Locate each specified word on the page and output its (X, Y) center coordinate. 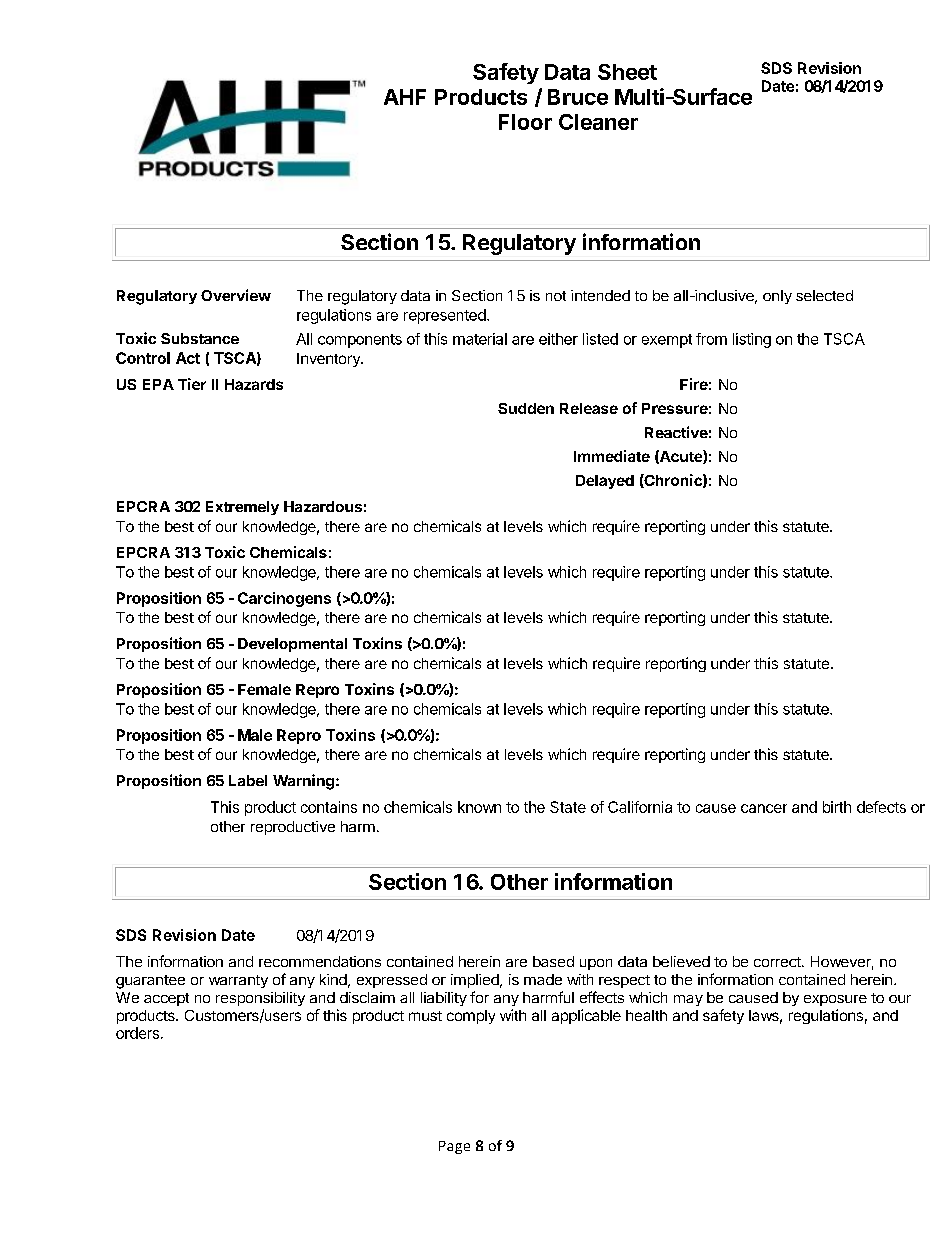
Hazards (254, 384)
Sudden (526, 408)
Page (454, 1147)
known (479, 807)
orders (137, 1033)
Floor (525, 122)
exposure (835, 1000)
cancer (764, 808)
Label (248, 780)
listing (752, 340)
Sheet (627, 72)
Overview (236, 295)
